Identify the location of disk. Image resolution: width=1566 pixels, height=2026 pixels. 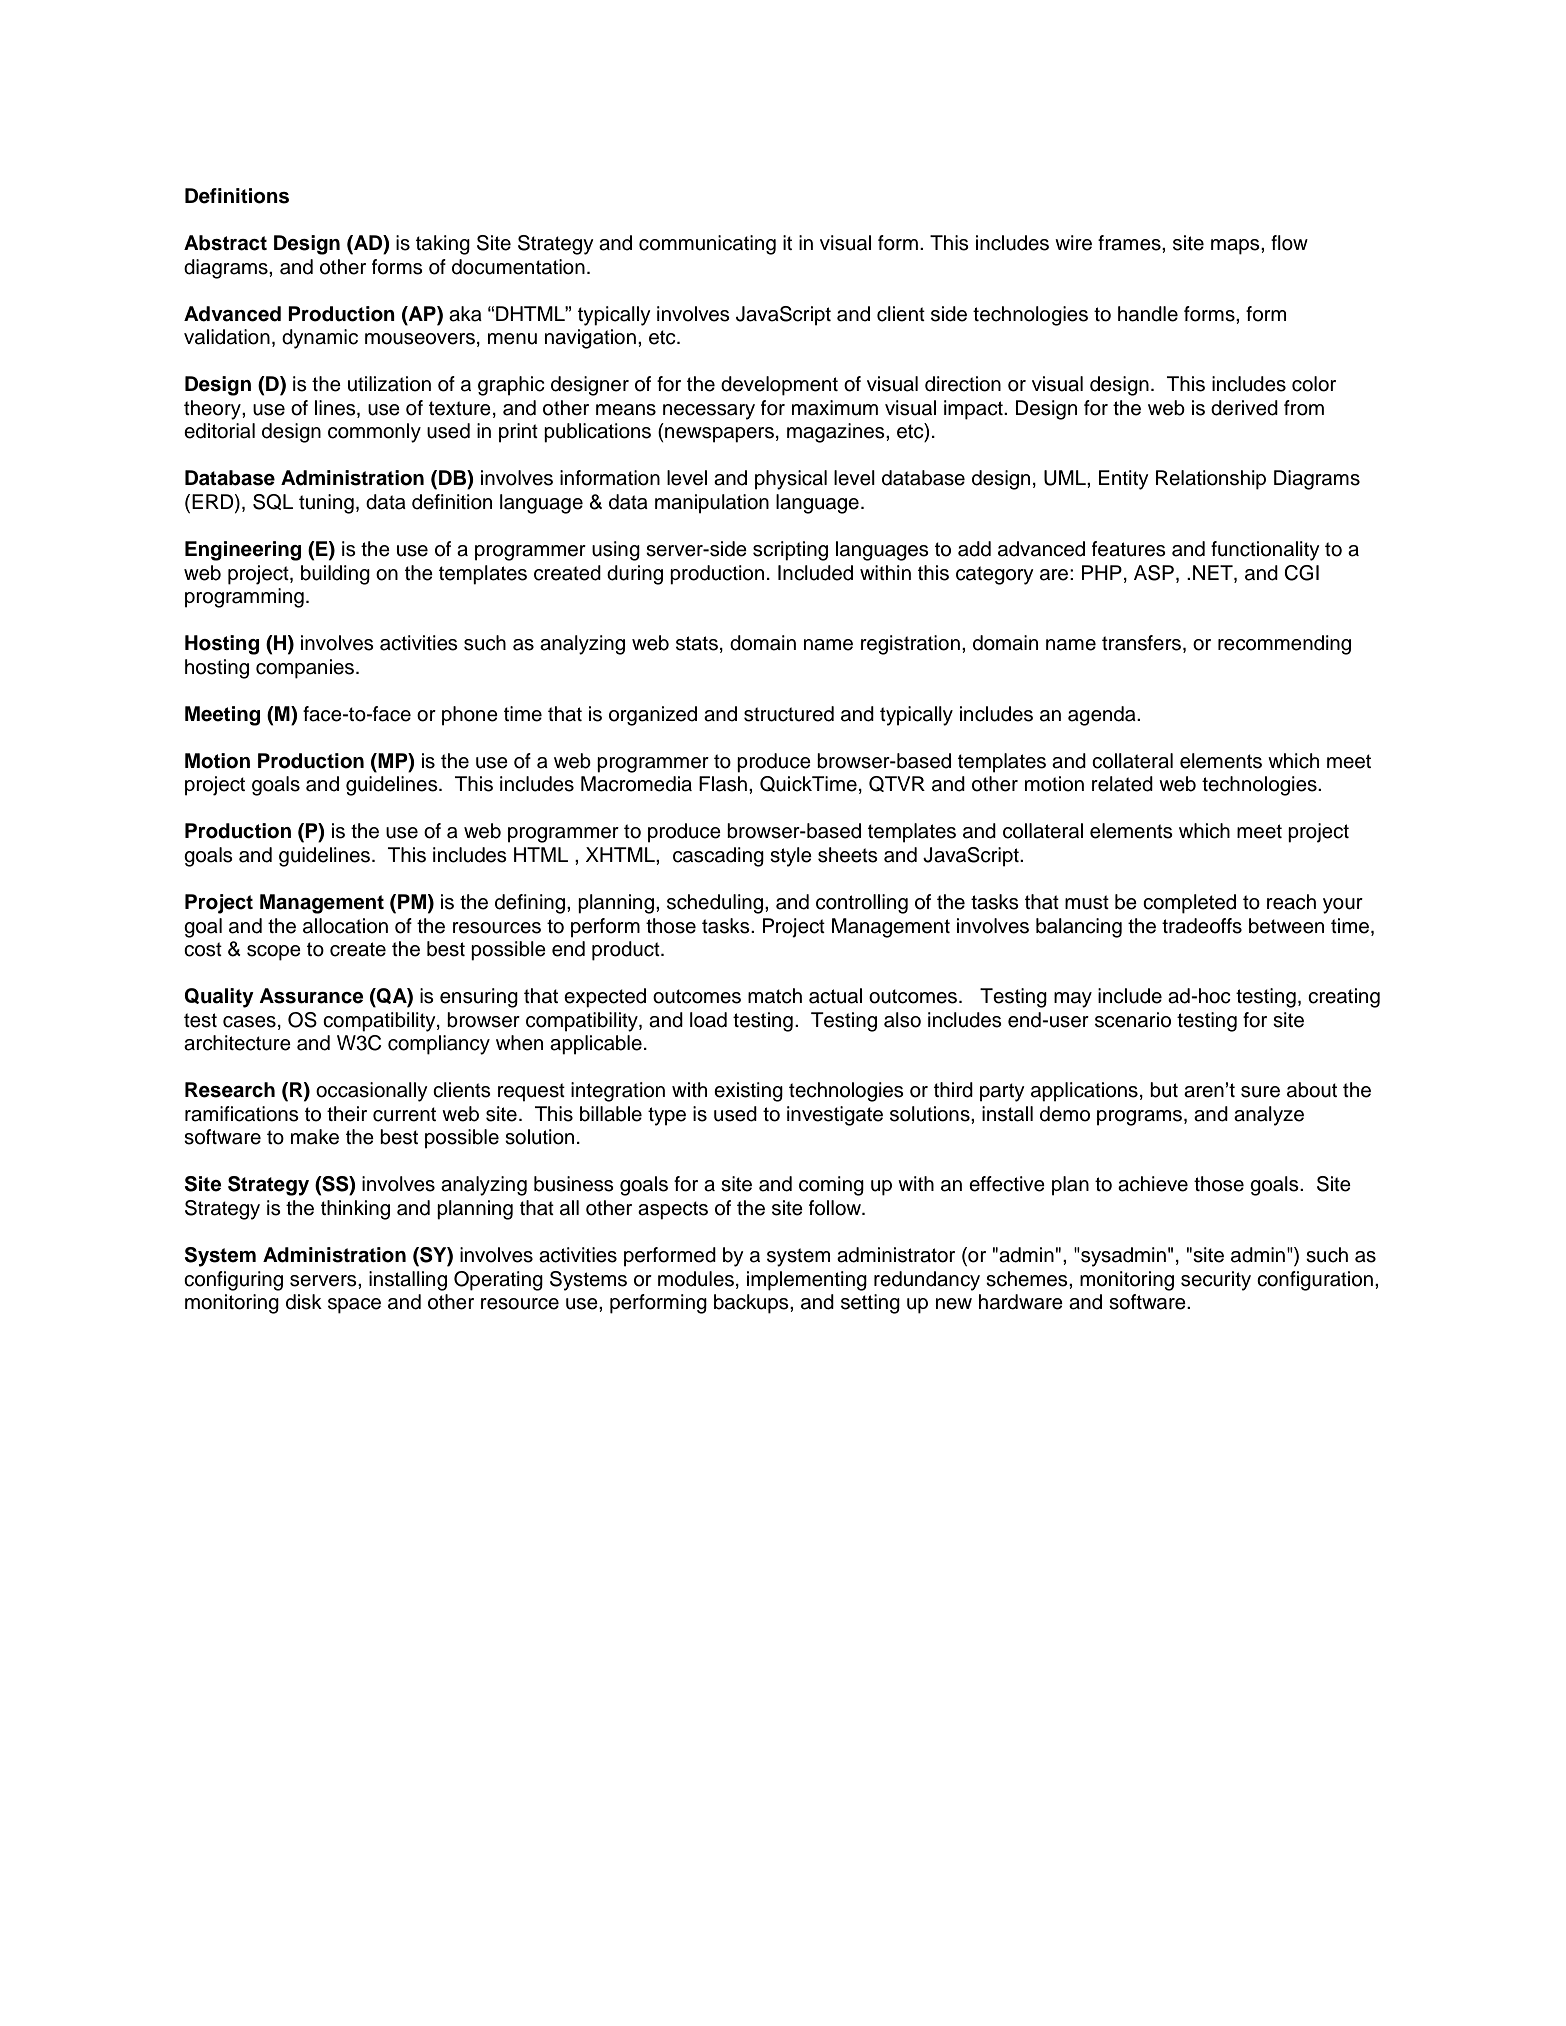
(304, 1302).
